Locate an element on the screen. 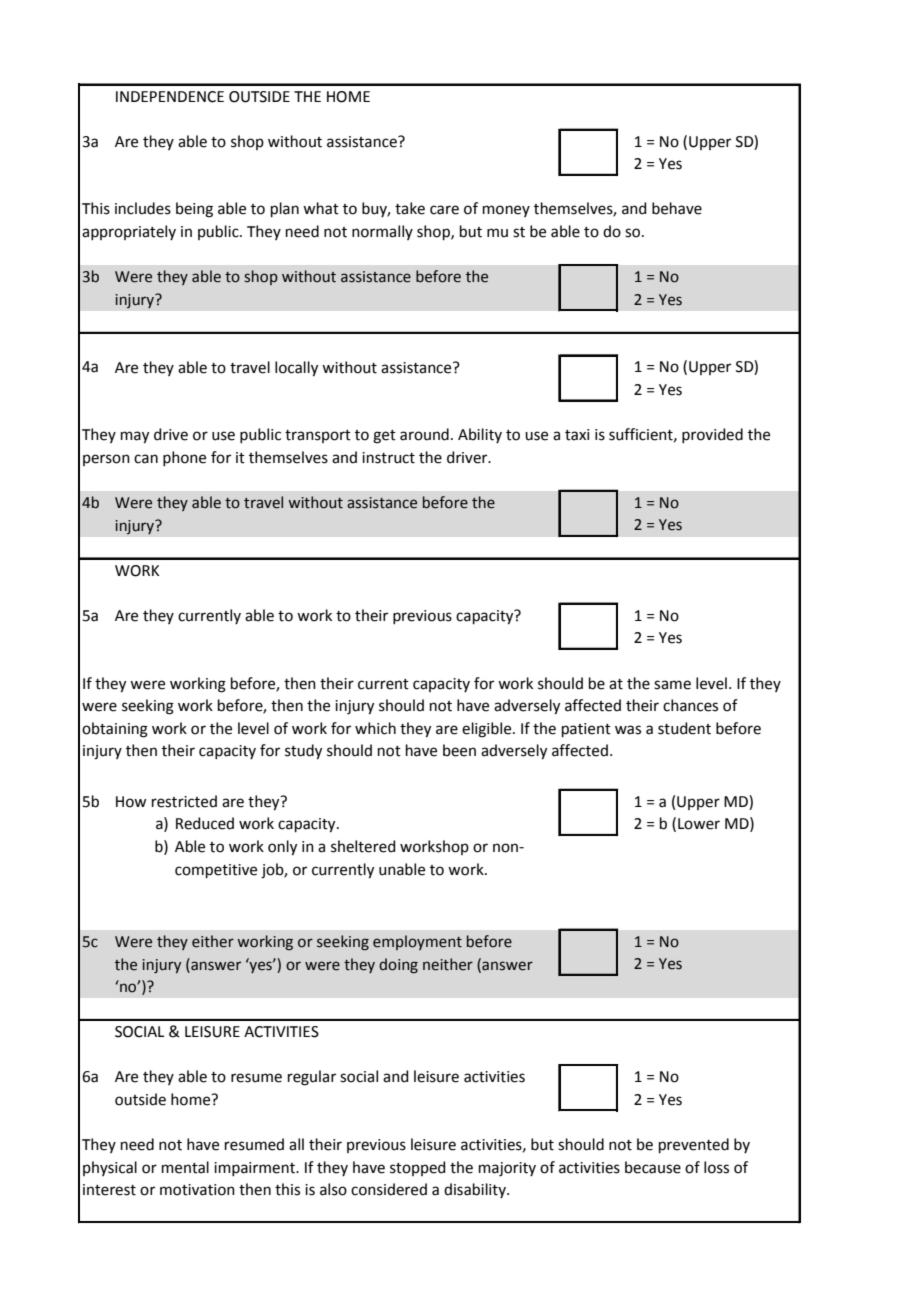 Image resolution: width=924 pixels, height=1308 pixels. money is located at coordinates (506, 211).
